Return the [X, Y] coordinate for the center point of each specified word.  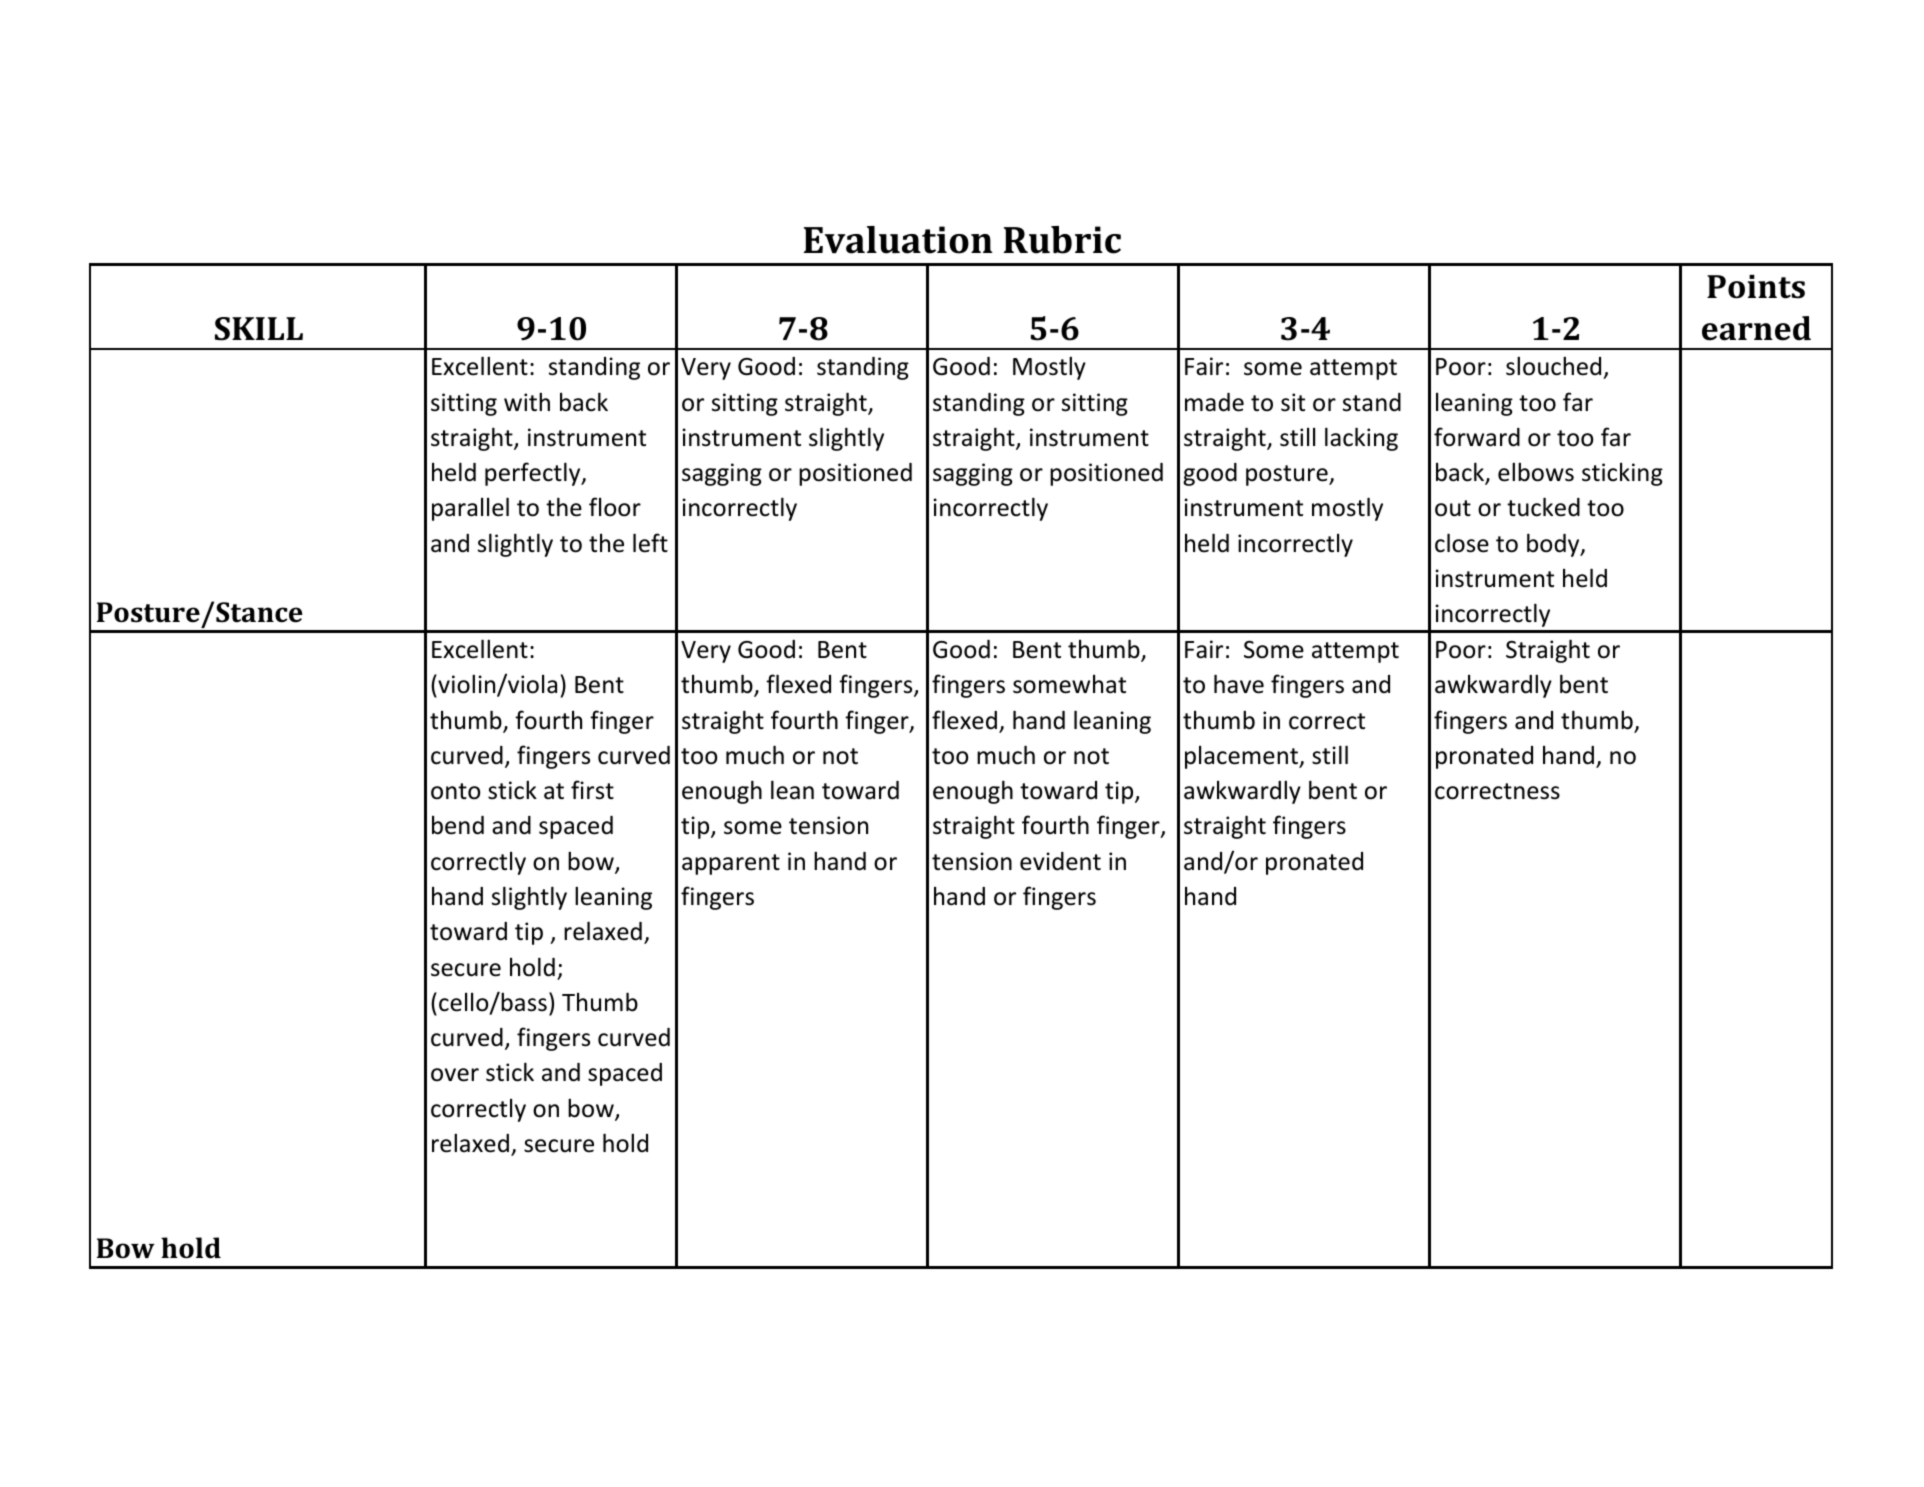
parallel [470, 509]
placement [1243, 757]
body [1554, 545]
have [1239, 684]
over [455, 1075]
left [650, 543]
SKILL [259, 329]
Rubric [1062, 240]
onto [455, 791]
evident [1060, 861]
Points [1756, 287]
